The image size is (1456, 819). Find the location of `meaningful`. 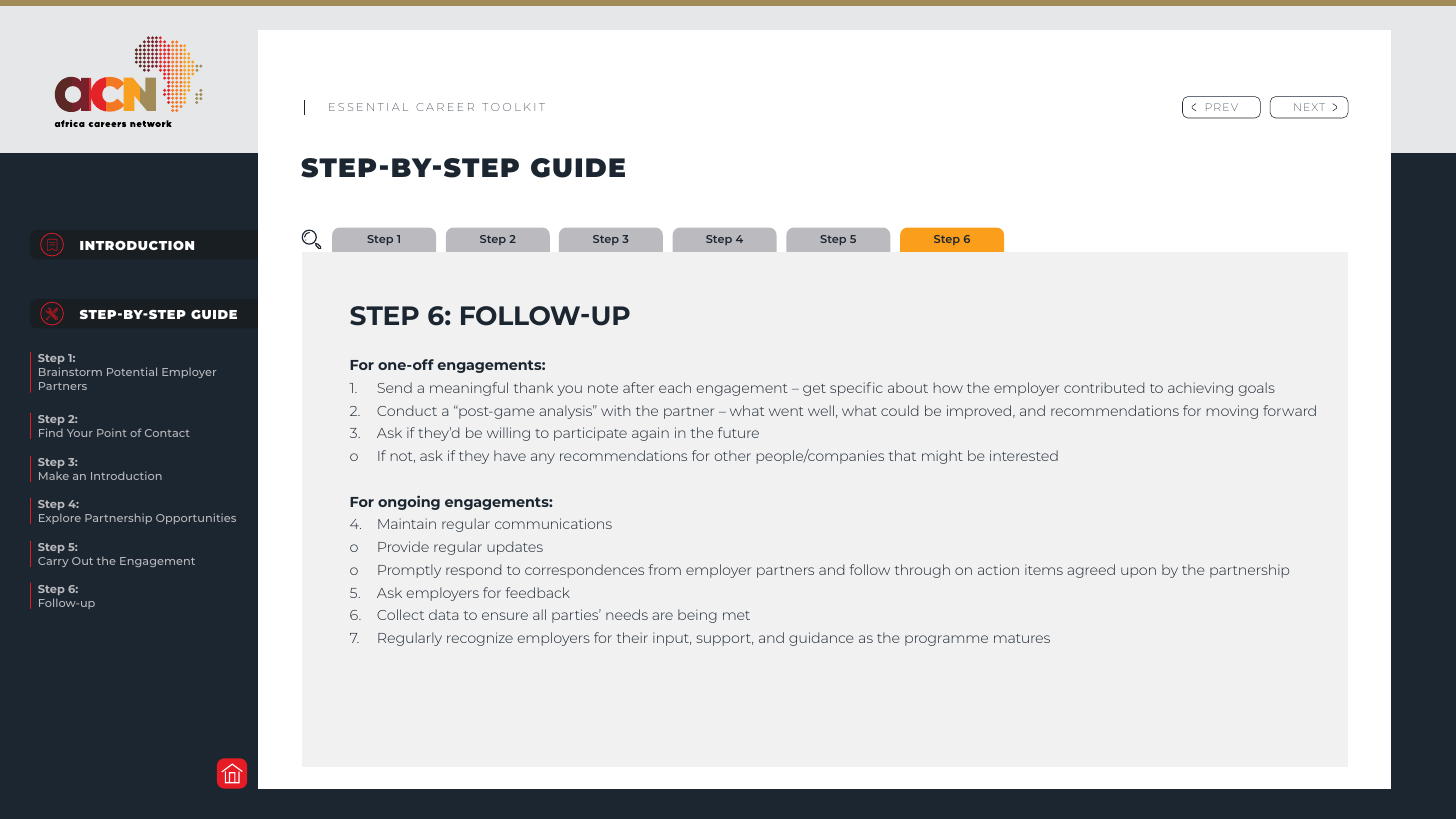

meaningful is located at coordinates (469, 389).
